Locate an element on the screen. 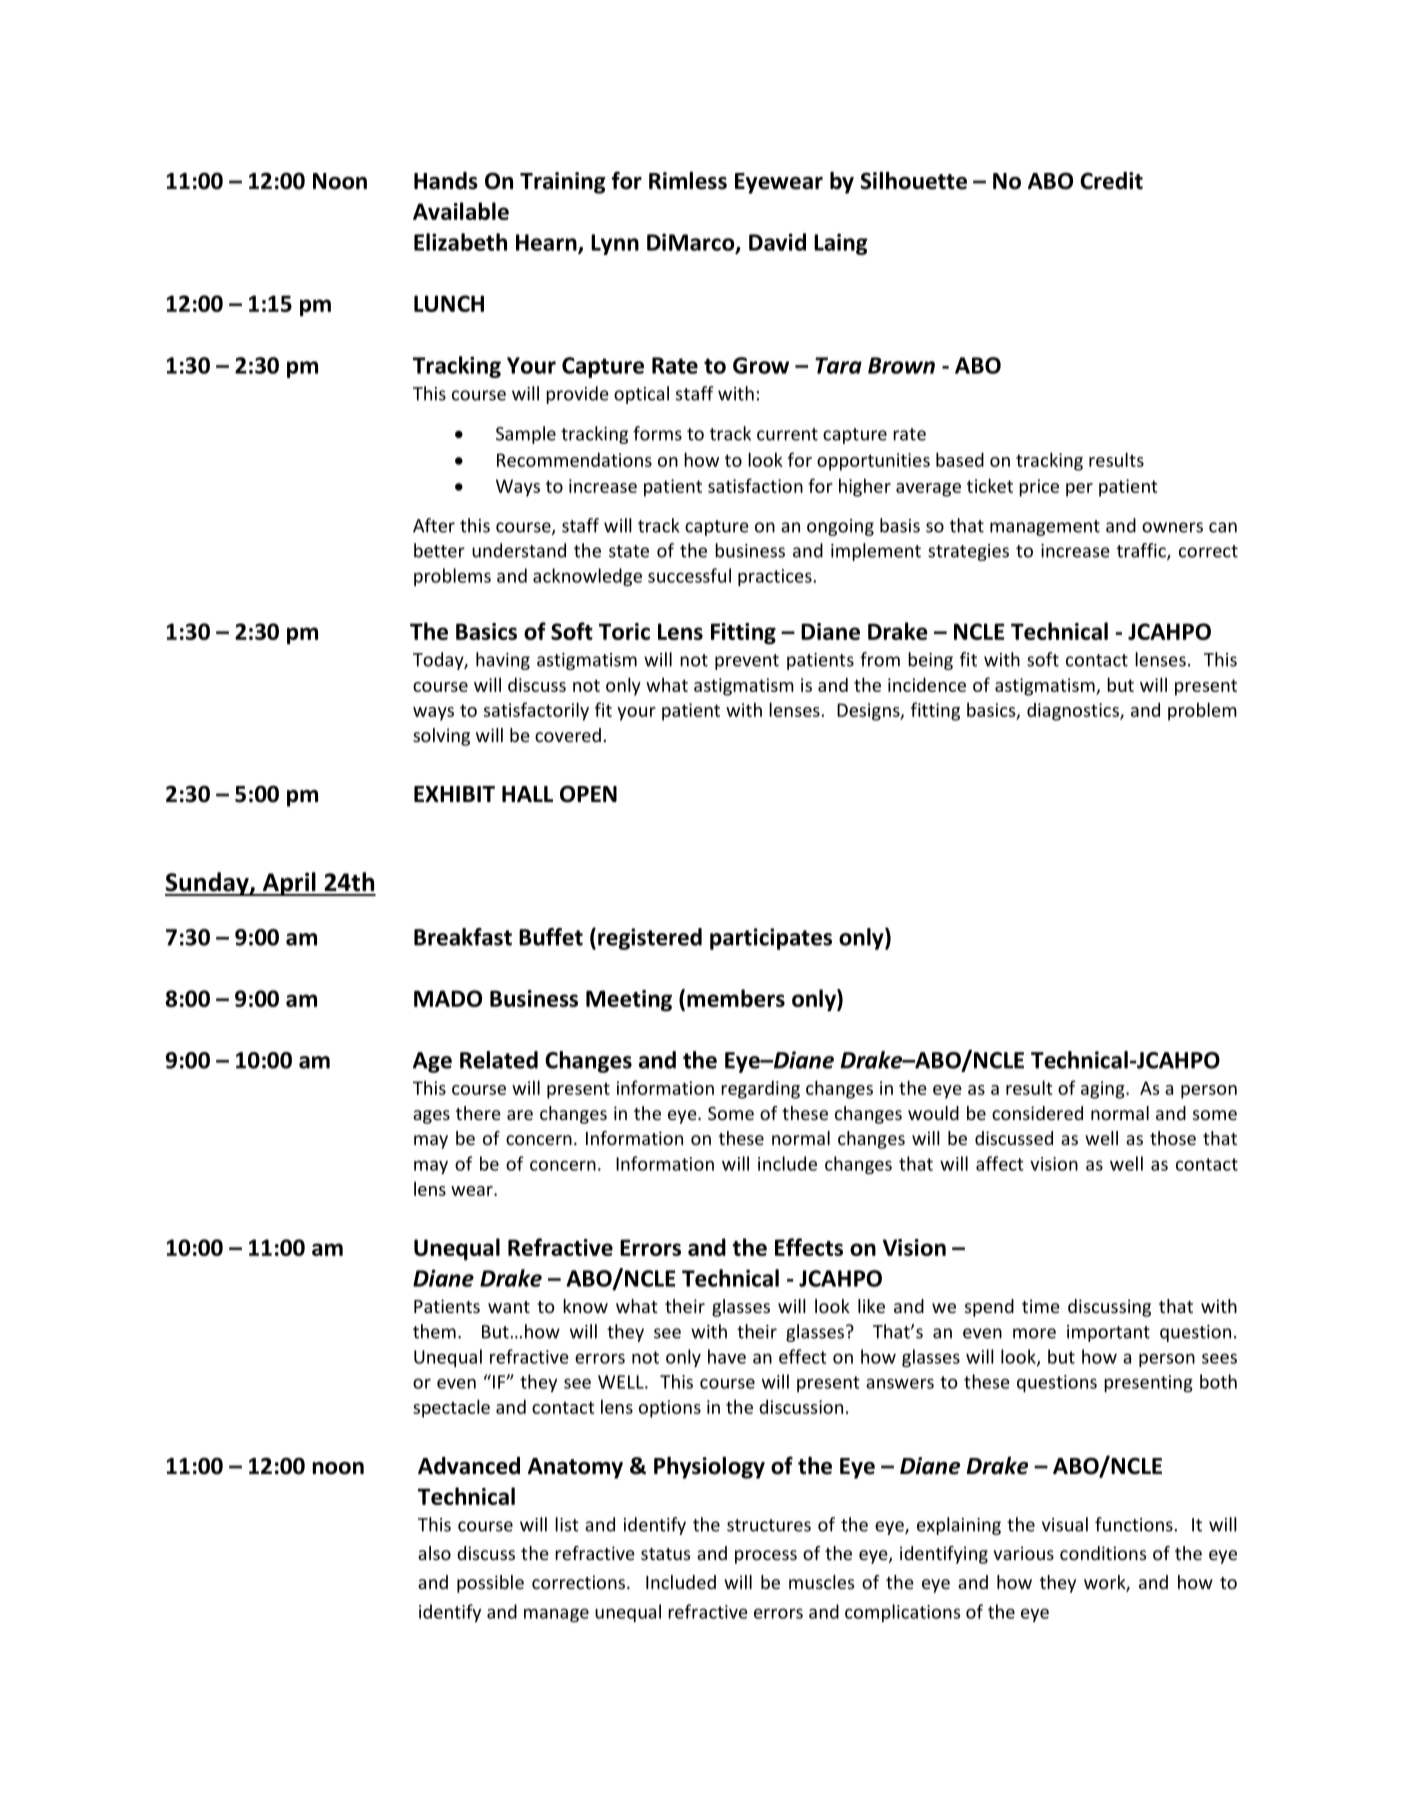  Available is located at coordinates (461, 211).
